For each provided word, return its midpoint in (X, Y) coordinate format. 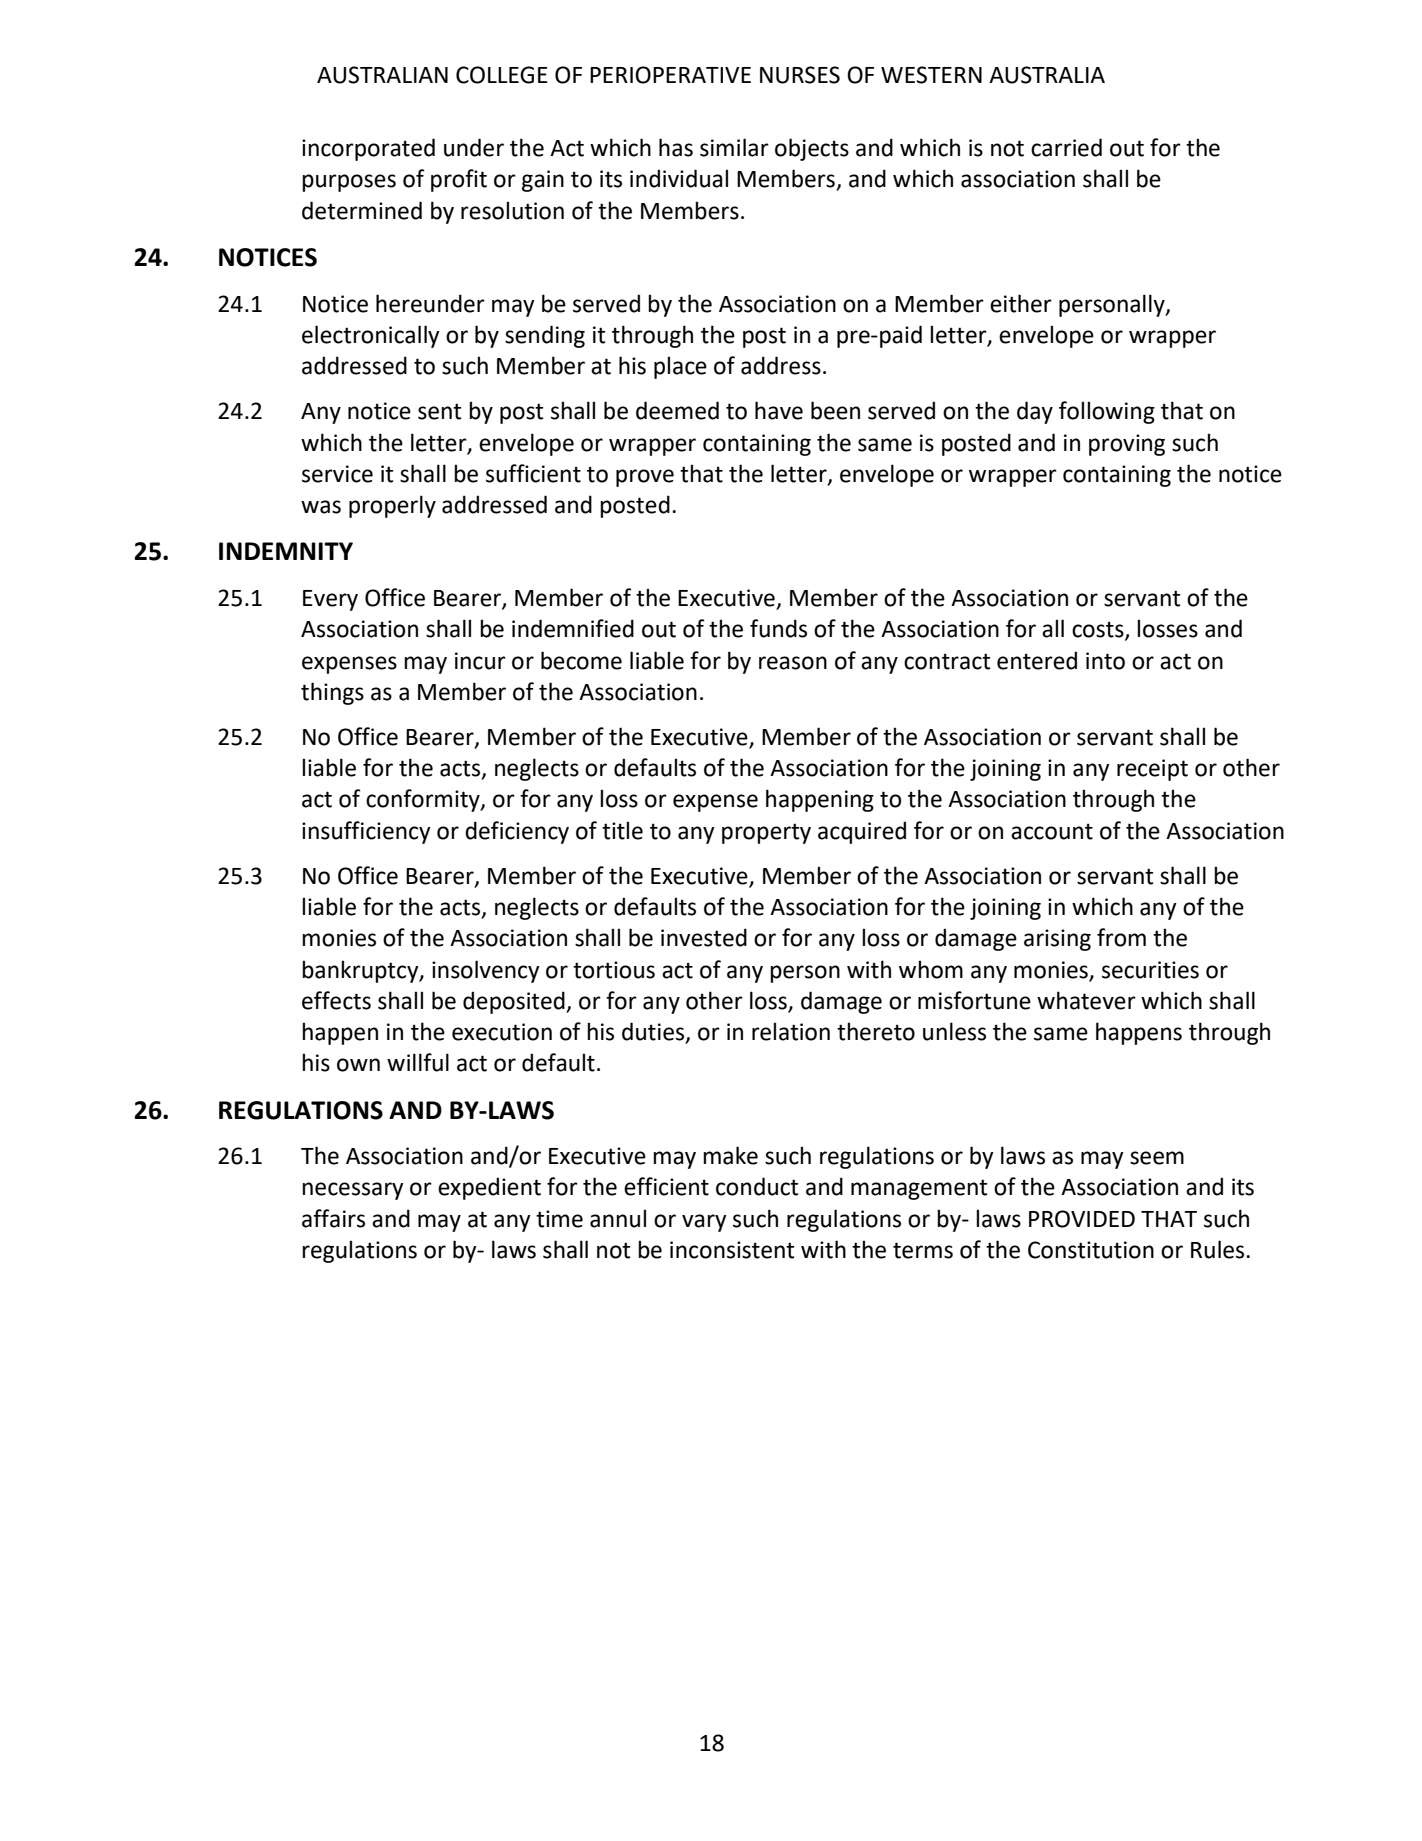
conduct (757, 1186)
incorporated (368, 149)
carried (1066, 147)
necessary (353, 1191)
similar (734, 147)
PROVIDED (1082, 1219)
